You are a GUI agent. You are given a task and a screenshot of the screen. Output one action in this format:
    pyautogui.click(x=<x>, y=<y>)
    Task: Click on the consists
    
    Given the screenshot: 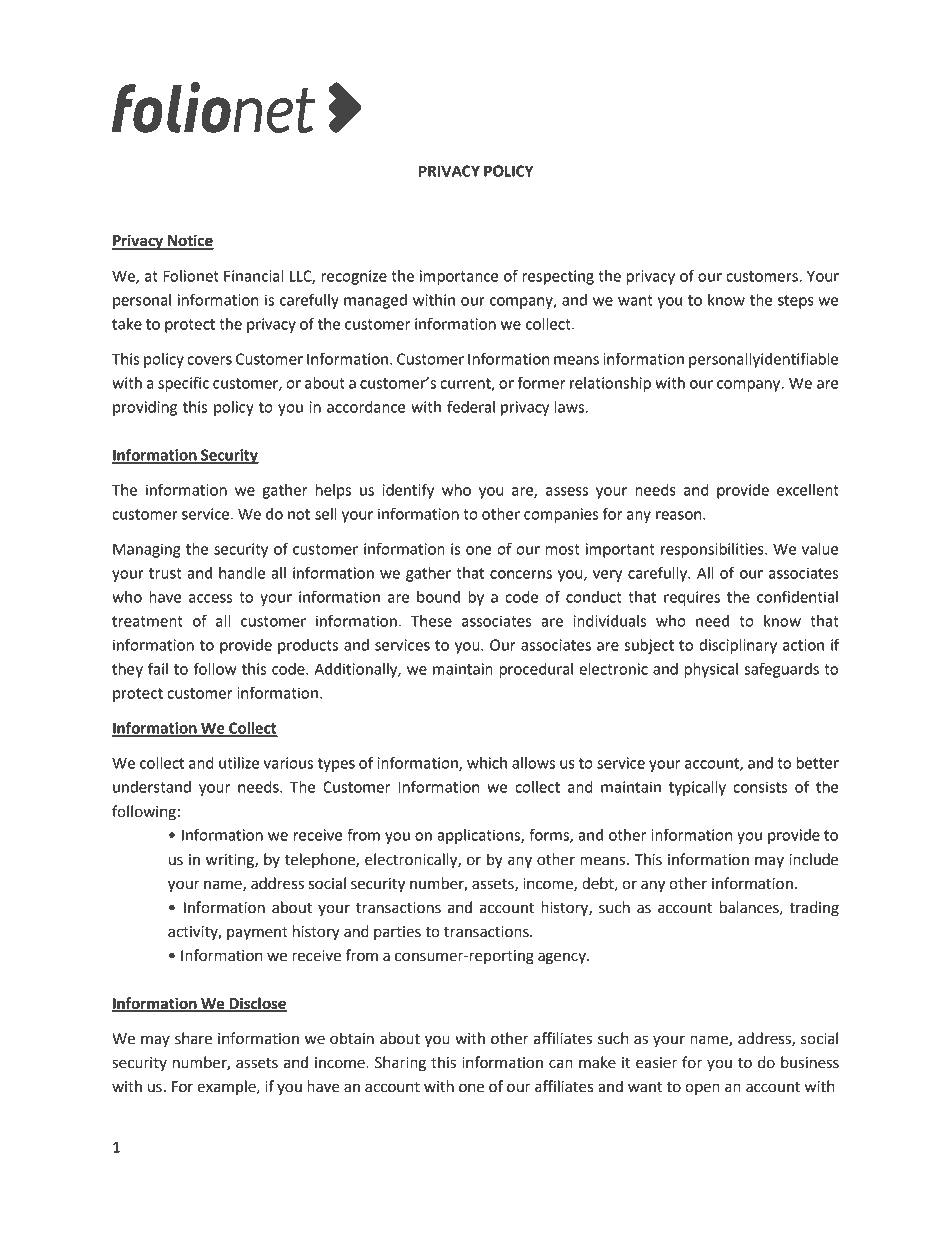 What is the action you would take?
    pyautogui.click(x=760, y=787)
